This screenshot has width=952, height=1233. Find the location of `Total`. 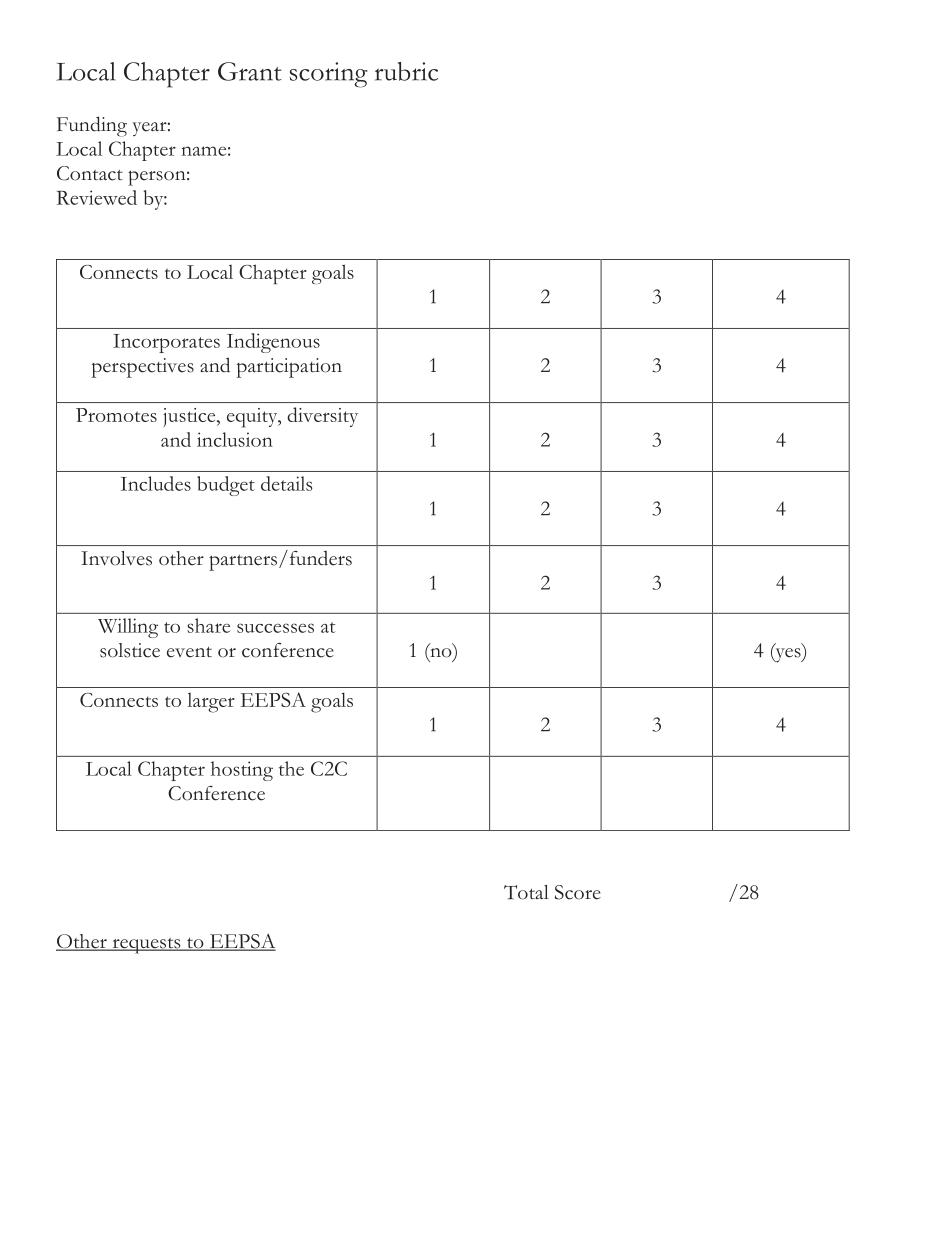

Total is located at coordinates (526, 892).
